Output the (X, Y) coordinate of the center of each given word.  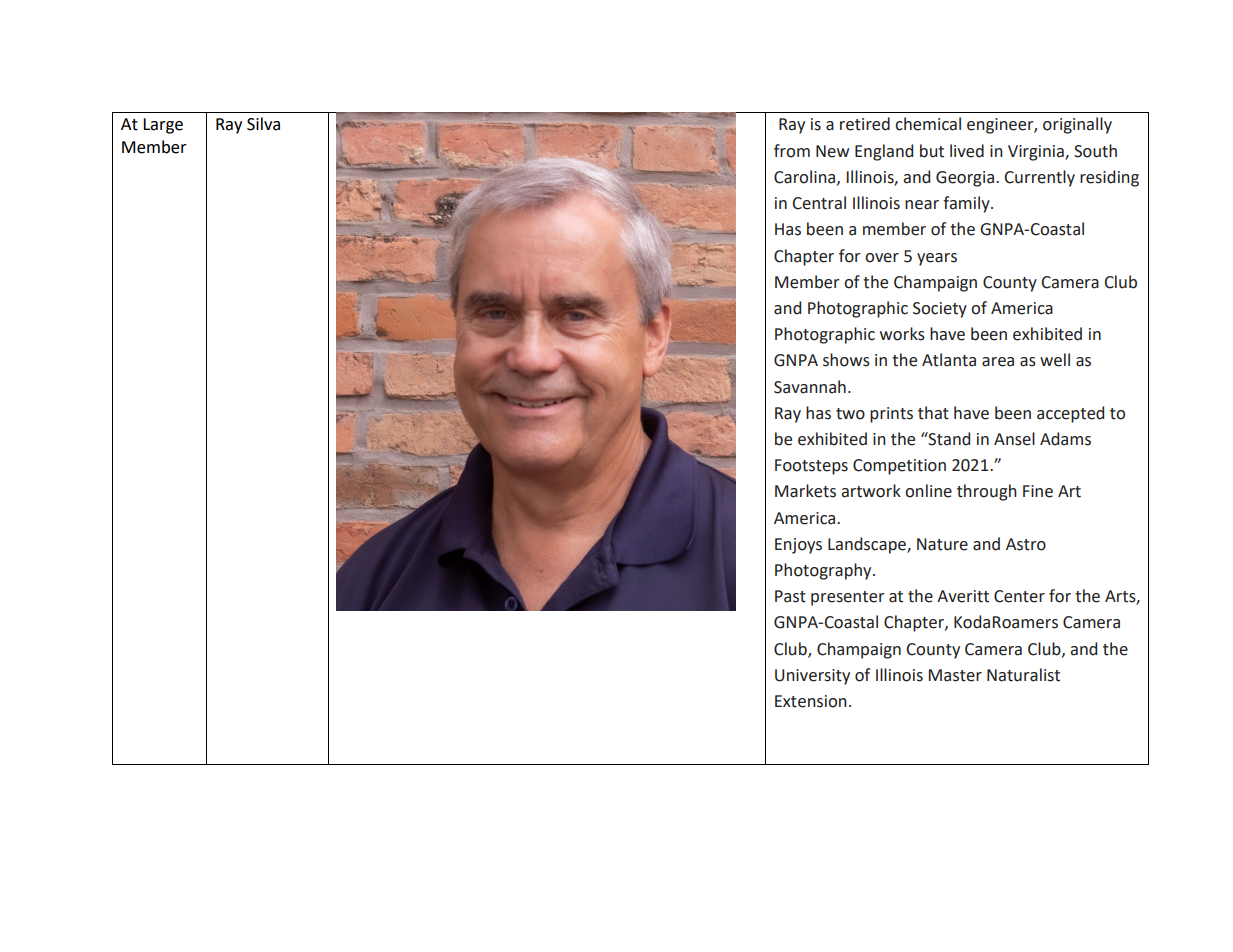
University (812, 677)
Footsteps (811, 467)
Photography (824, 571)
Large (163, 126)
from (792, 151)
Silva (263, 124)
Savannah (810, 387)
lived (967, 151)
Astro (1026, 544)
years (937, 259)
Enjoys (798, 546)
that (933, 413)
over (882, 258)
